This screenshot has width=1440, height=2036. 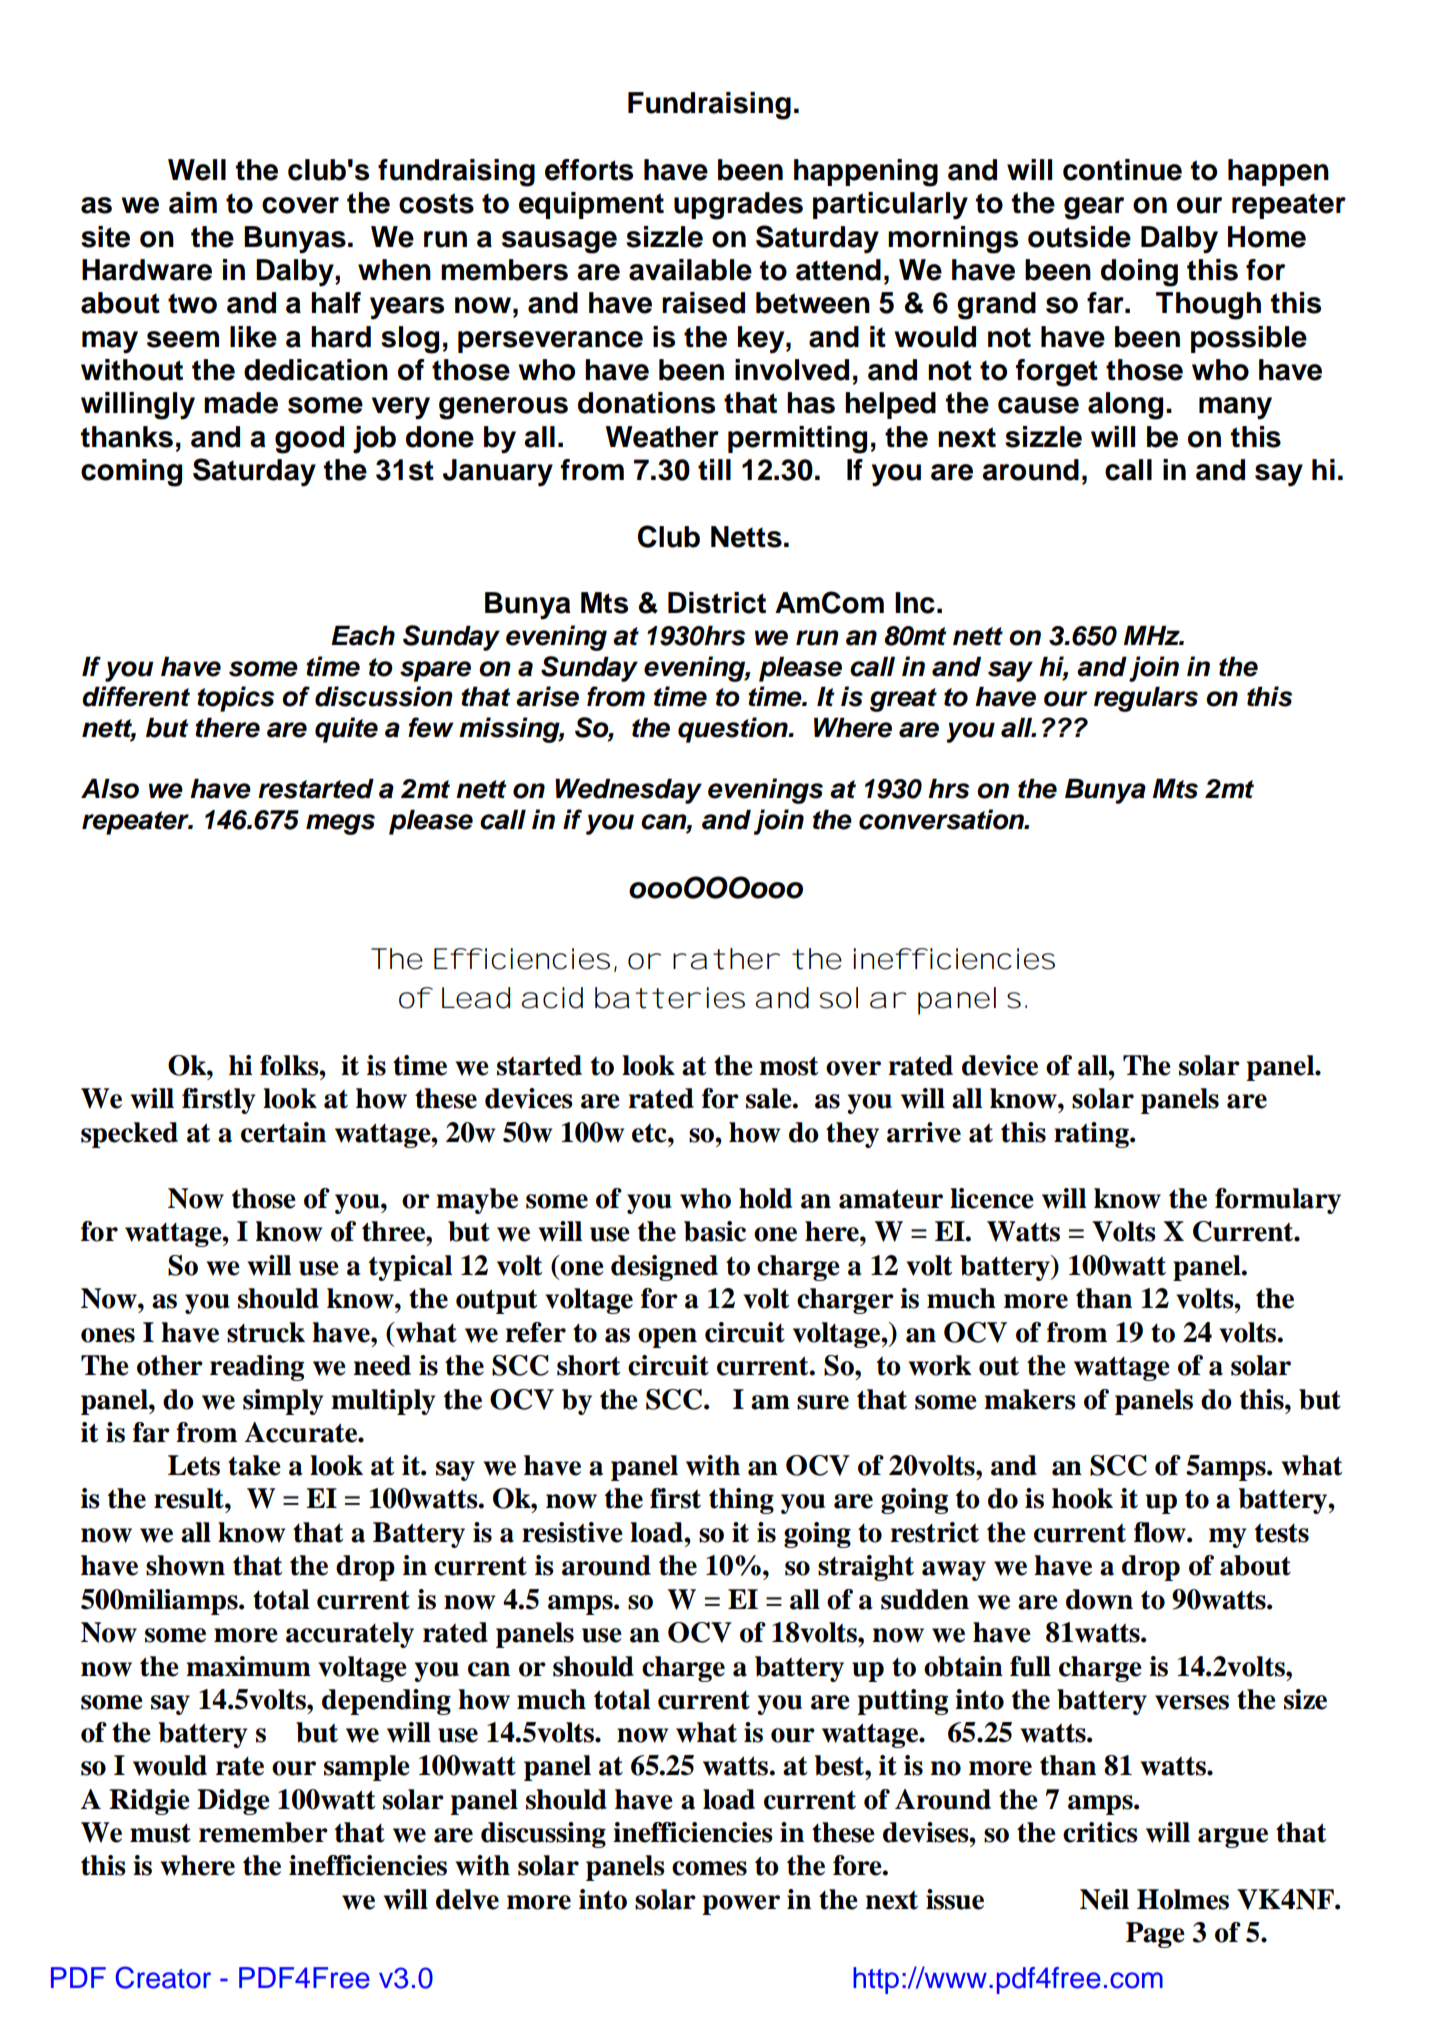 I want to click on hook, so click(x=1082, y=1498).
